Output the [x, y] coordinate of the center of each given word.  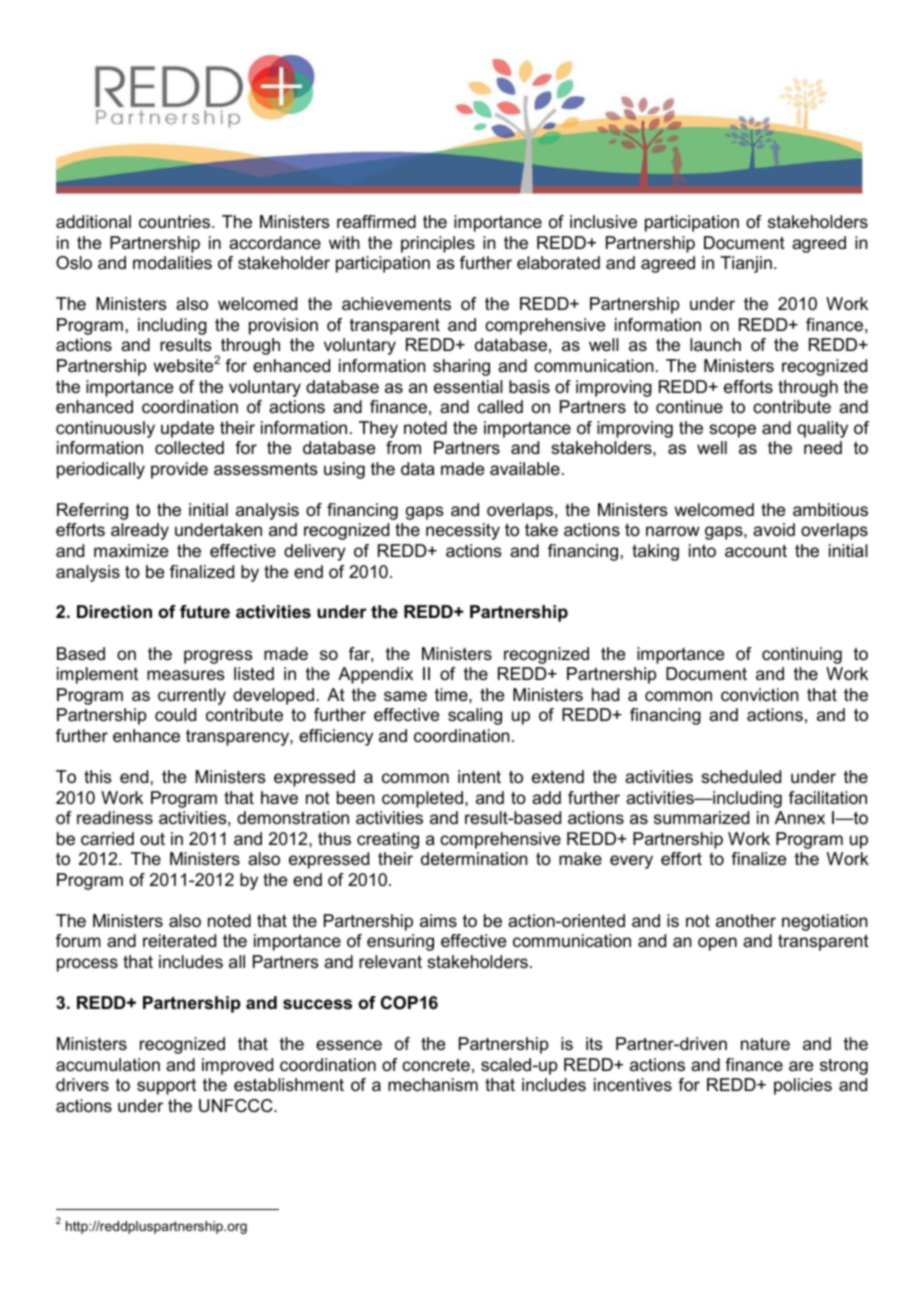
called [500, 406]
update [187, 429]
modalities [172, 262]
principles [438, 244]
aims [438, 920]
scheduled [741, 777]
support [166, 1087]
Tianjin [746, 264]
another [746, 920]
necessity [463, 531]
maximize [131, 551]
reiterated [179, 941]
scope [732, 431]
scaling [475, 716]
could [175, 715]
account [756, 551]
